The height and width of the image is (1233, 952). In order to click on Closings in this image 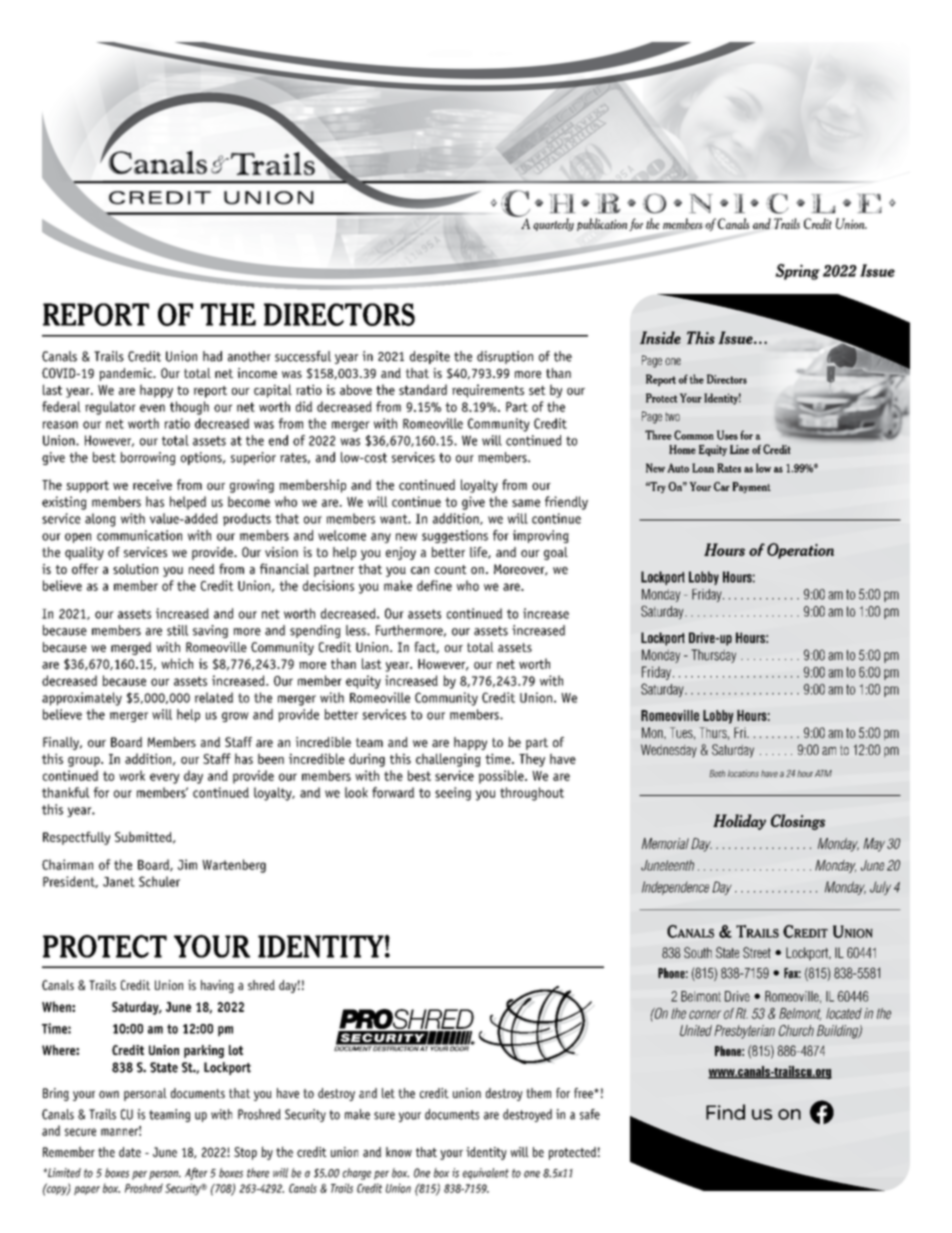, I will do `click(798, 822)`.
